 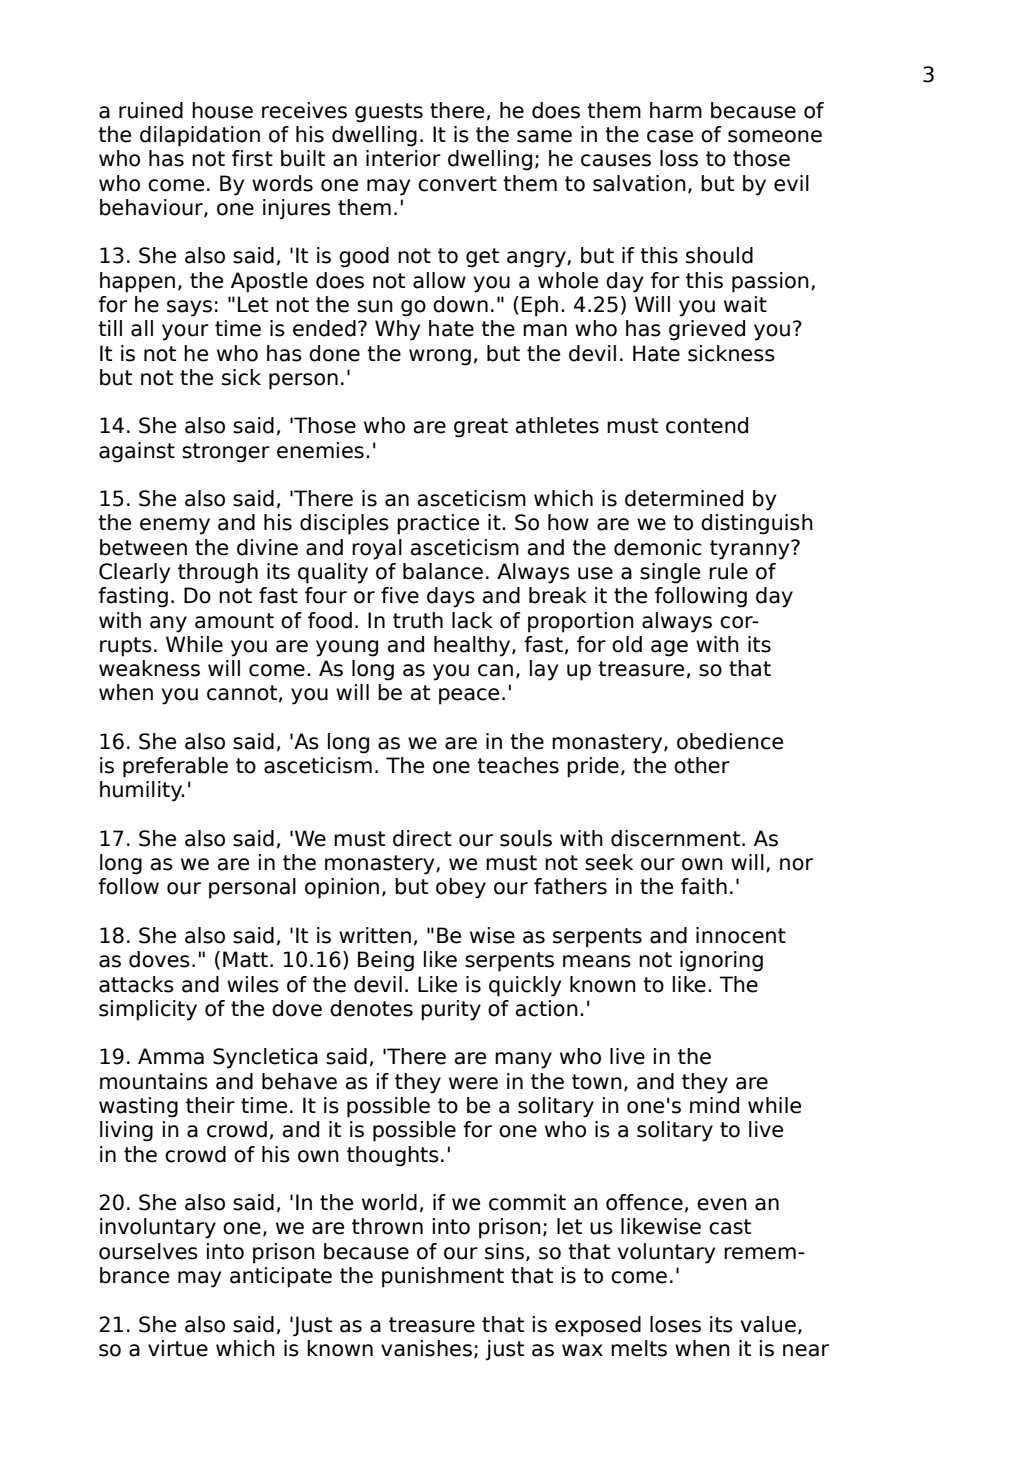 What do you see at coordinates (245, 959) in the image?
I see `Matt` at bounding box center [245, 959].
